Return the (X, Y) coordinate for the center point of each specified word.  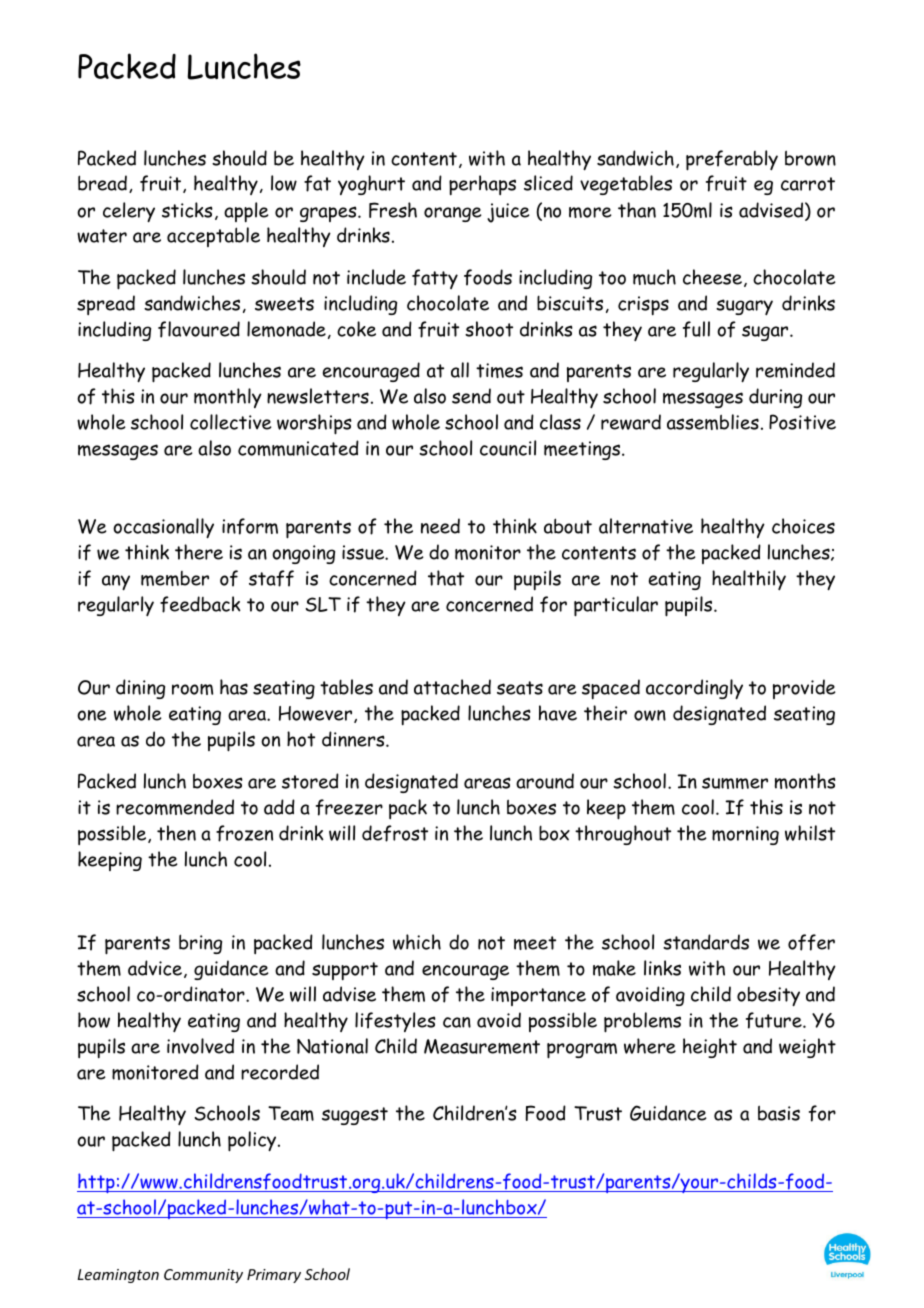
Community (203, 1276)
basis (779, 1113)
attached (452, 687)
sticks (187, 210)
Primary (274, 1276)
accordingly (694, 689)
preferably (732, 160)
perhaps (482, 185)
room (192, 689)
